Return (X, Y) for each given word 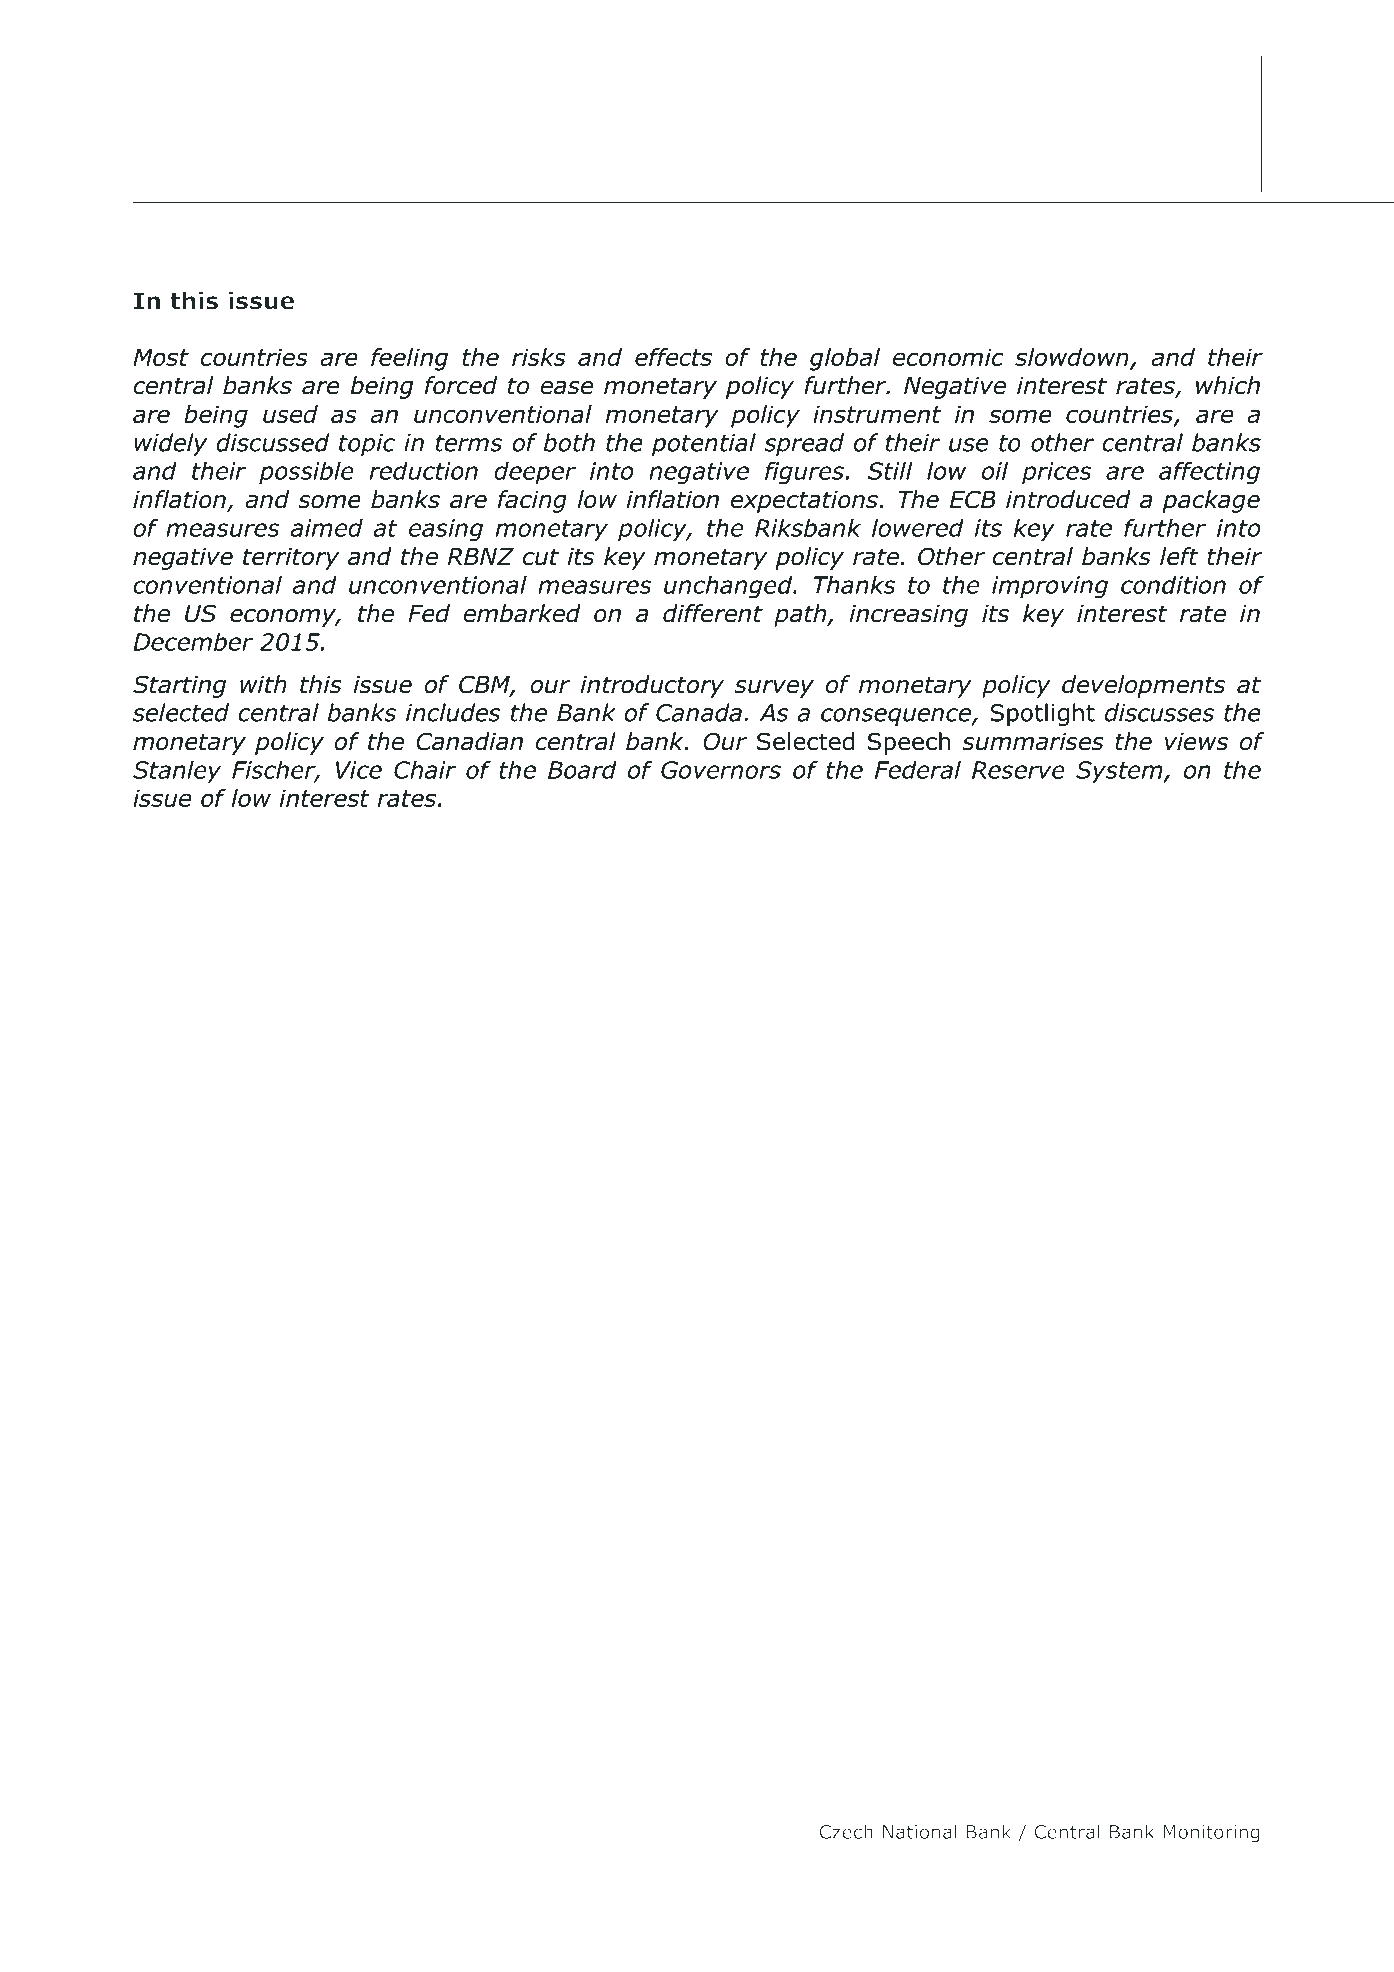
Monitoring (1211, 1834)
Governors (721, 770)
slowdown (1073, 358)
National (920, 1831)
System (1120, 772)
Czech (846, 1831)
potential (704, 444)
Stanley (177, 771)
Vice (359, 770)
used (290, 414)
